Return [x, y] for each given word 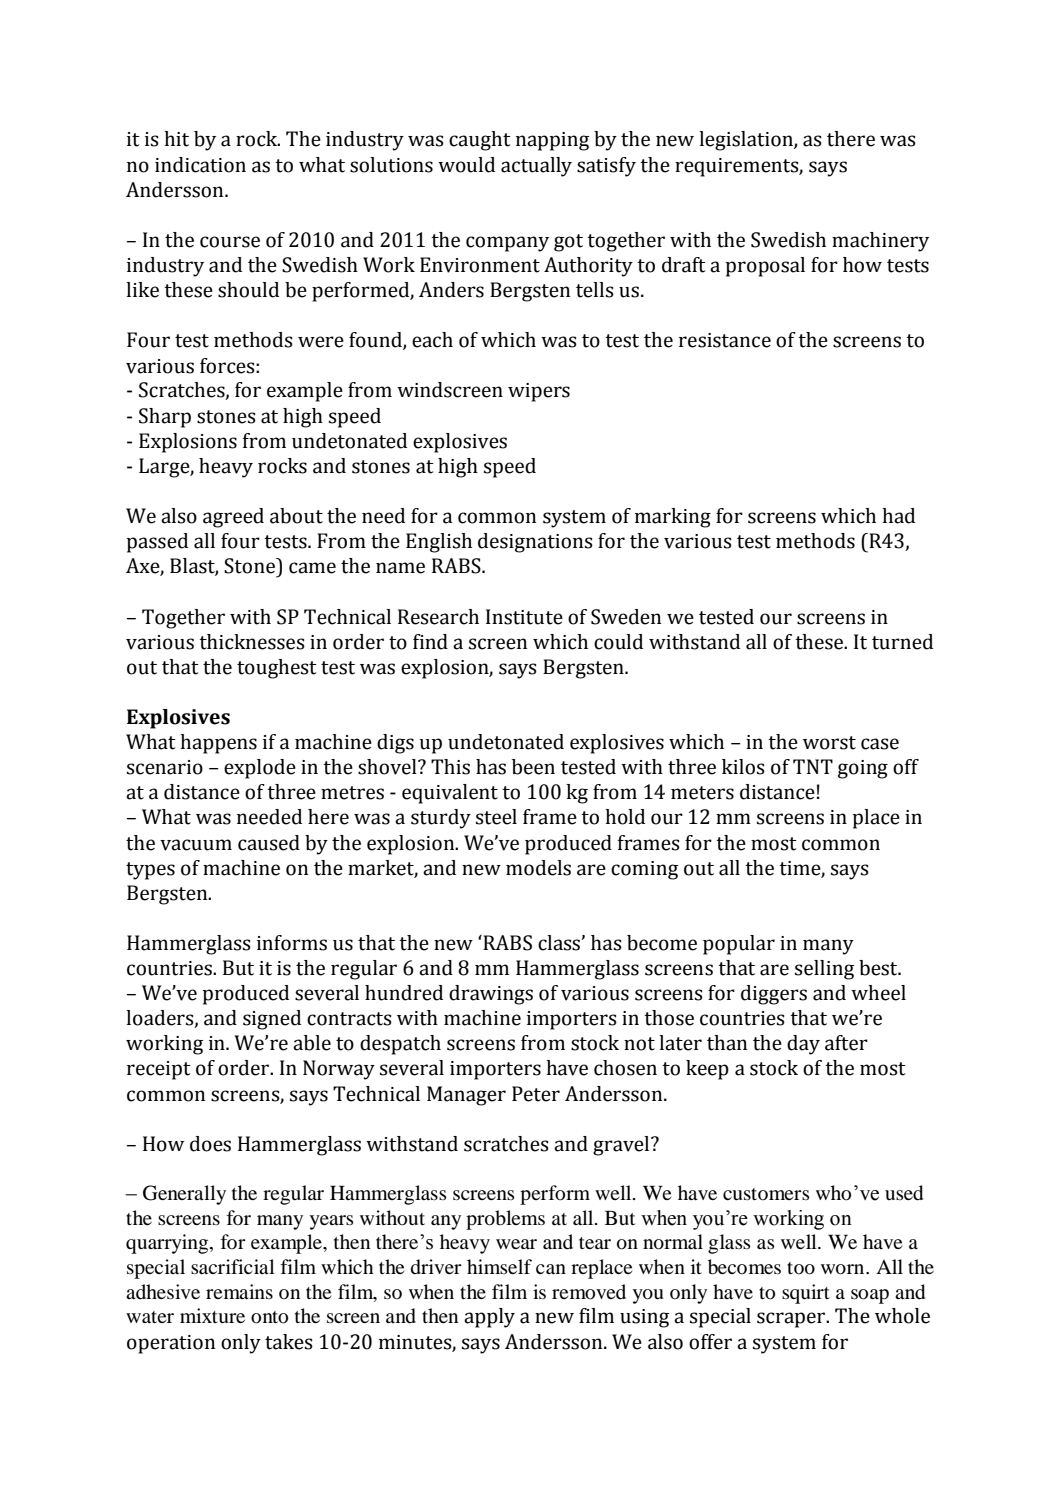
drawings [491, 995]
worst [829, 743]
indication [200, 165]
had [898, 516]
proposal [765, 267]
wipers [539, 392]
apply [489, 1318]
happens [218, 744]
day [803, 1045]
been [533, 767]
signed [272, 1020]
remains [239, 1291]
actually [536, 167]
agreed [233, 518]
